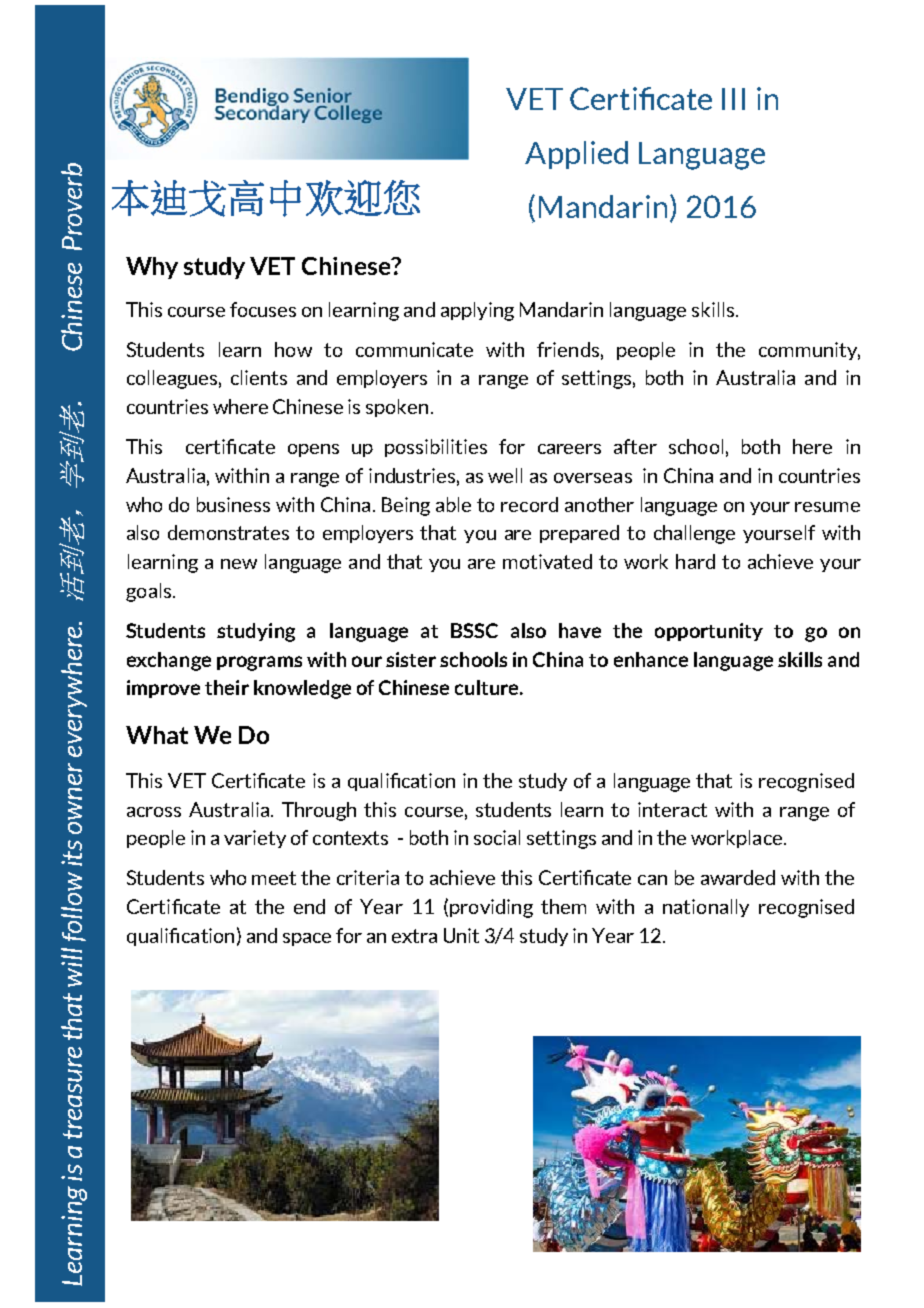  What do you see at coordinates (227, 687) in the screenshot?
I see `their` at bounding box center [227, 687].
